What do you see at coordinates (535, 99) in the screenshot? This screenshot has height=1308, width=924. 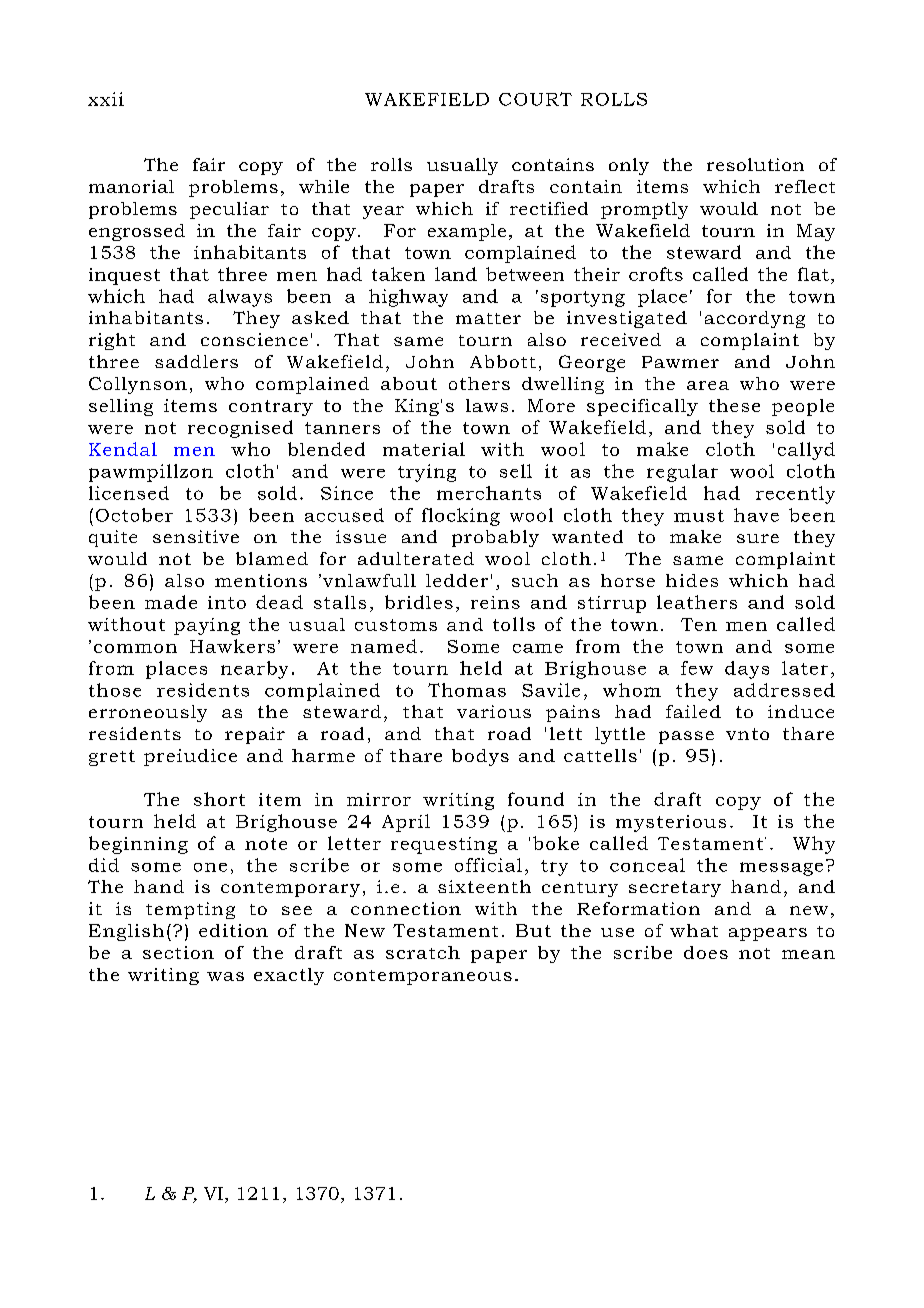 I see `COURT` at bounding box center [535, 99].
